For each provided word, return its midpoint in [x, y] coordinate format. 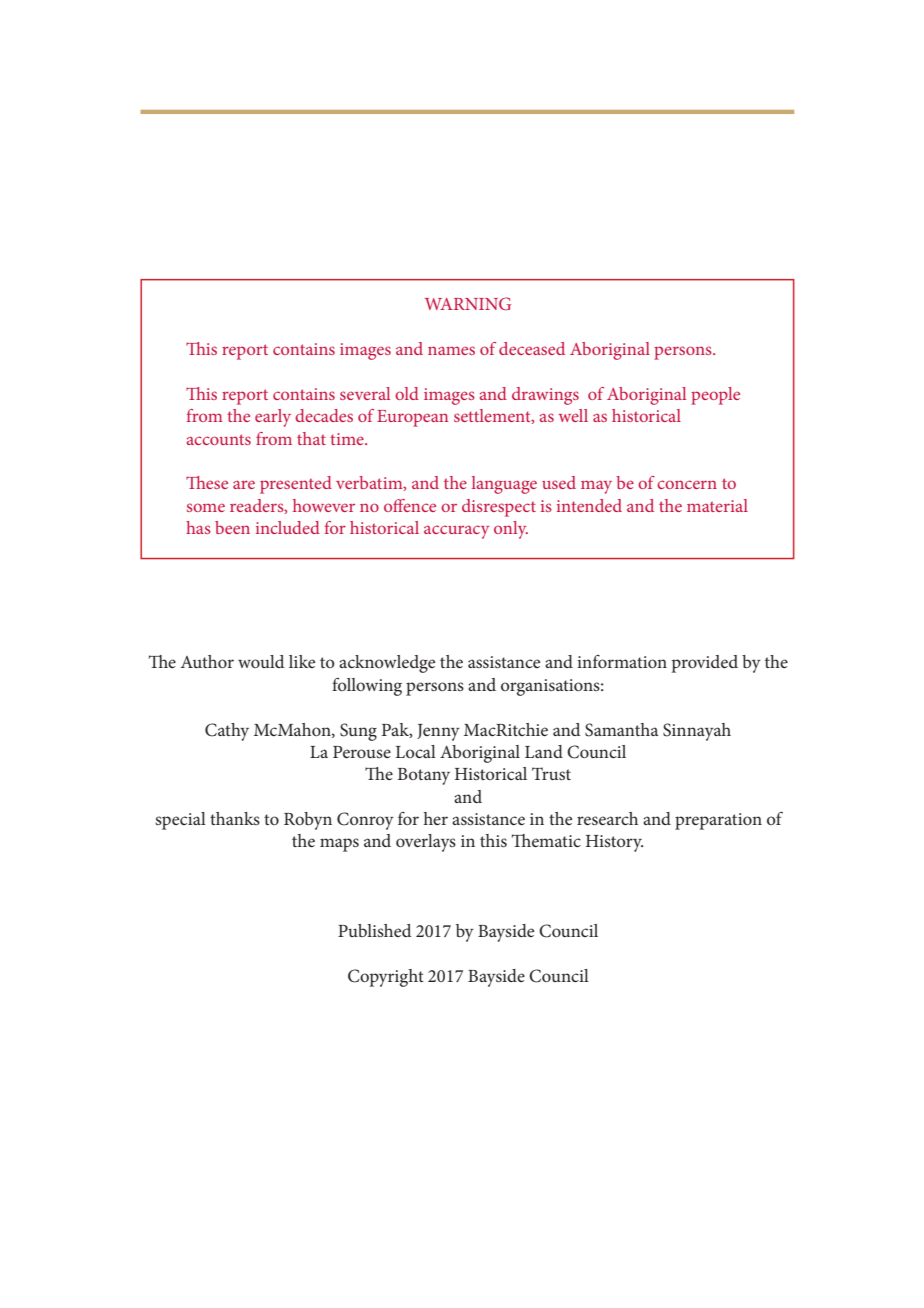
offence [410, 505]
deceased [532, 348]
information [622, 661]
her [436, 818]
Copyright [386, 978]
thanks [235, 818]
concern [687, 484]
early [273, 418]
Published [374, 930]
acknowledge [387, 664]
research [607, 818]
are [244, 484]
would [261, 661]
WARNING [468, 303]
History [614, 843]
